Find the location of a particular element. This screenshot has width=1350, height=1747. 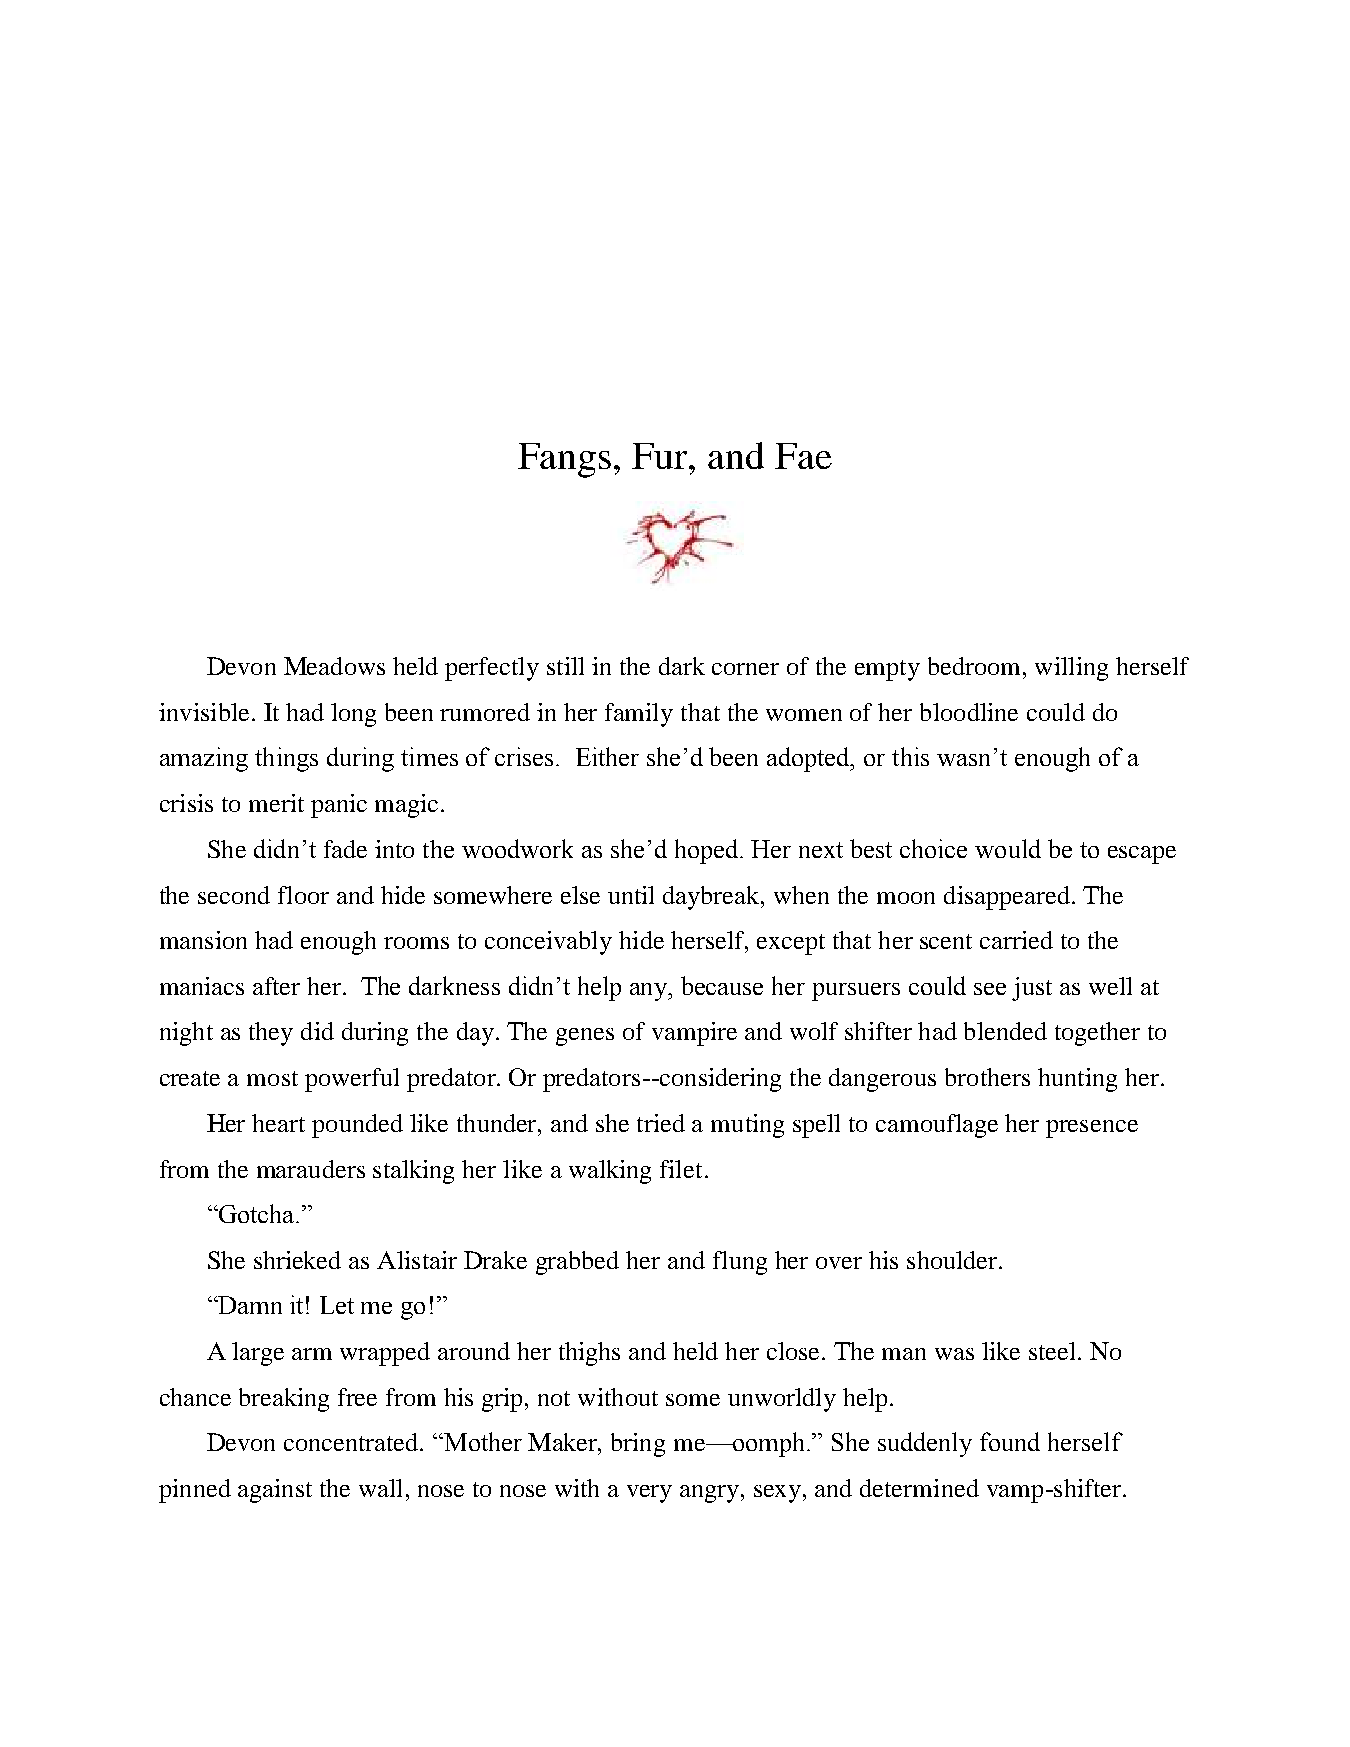

family is located at coordinates (639, 715).
